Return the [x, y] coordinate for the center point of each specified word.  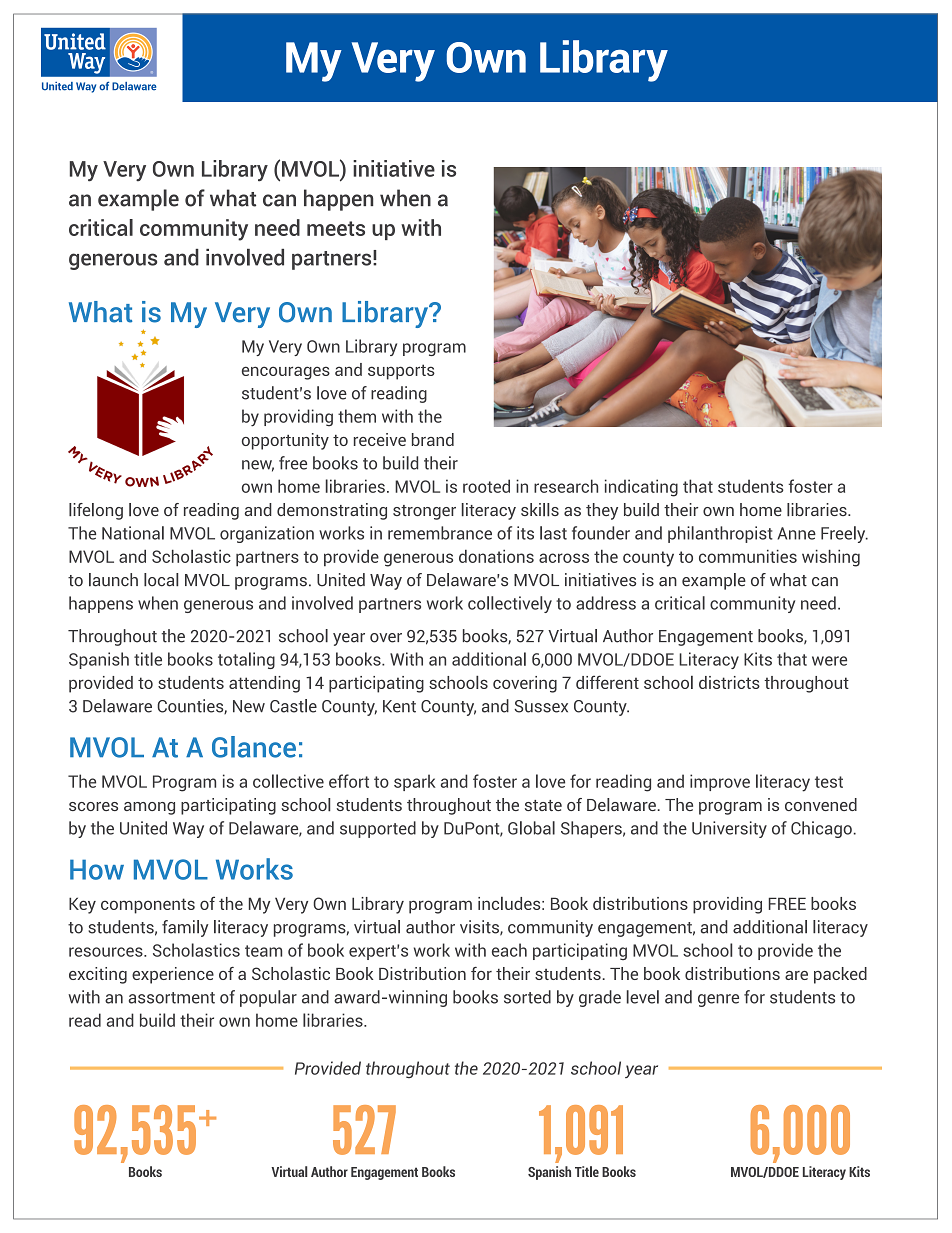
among [149, 808]
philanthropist [720, 534]
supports [401, 372]
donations [496, 556]
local [161, 580]
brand [433, 439]
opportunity [285, 441]
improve [720, 782]
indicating [641, 488]
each [509, 950]
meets [336, 228]
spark [415, 782]
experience [173, 975]
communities [748, 556]
